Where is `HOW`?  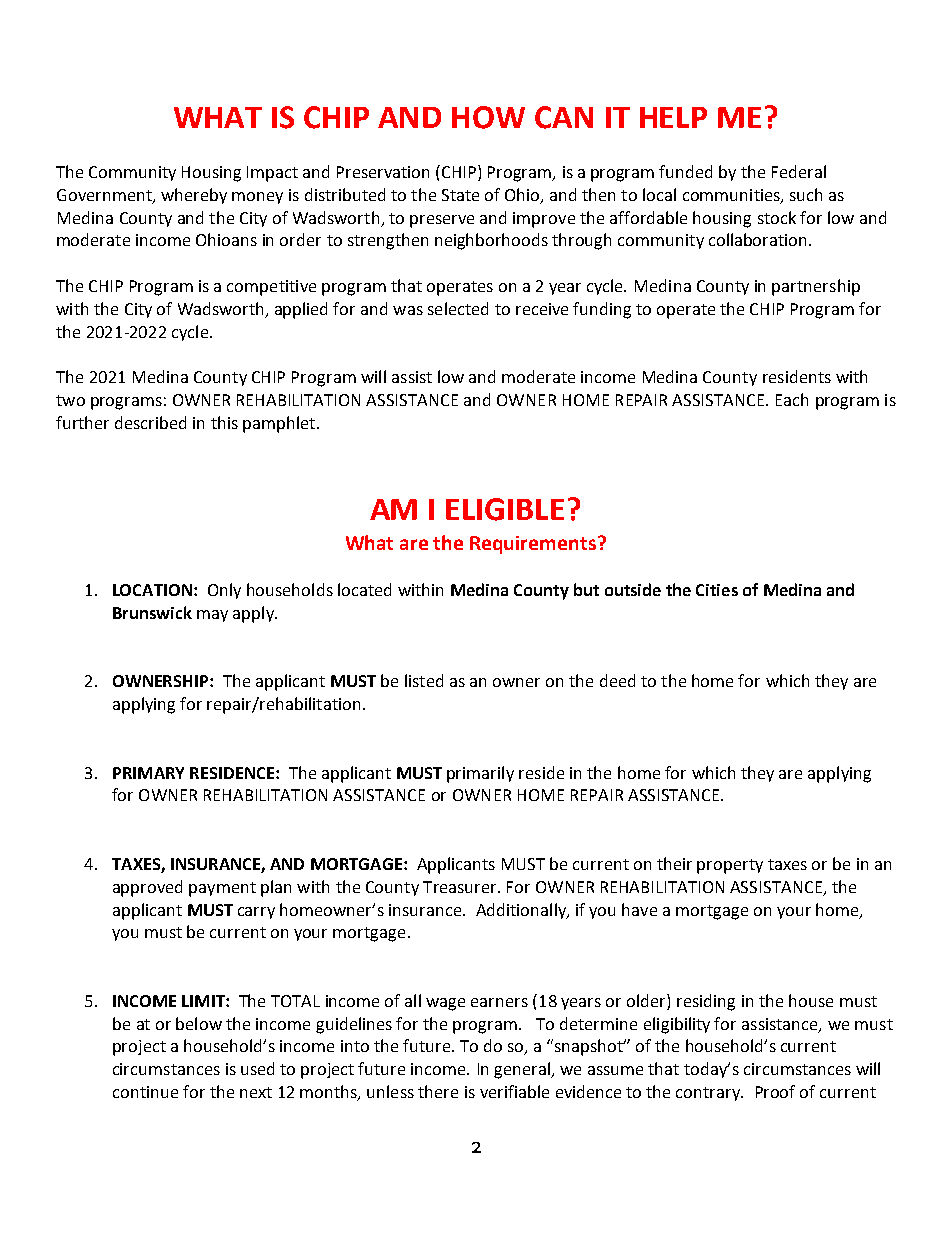 HOW is located at coordinates (488, 117).
